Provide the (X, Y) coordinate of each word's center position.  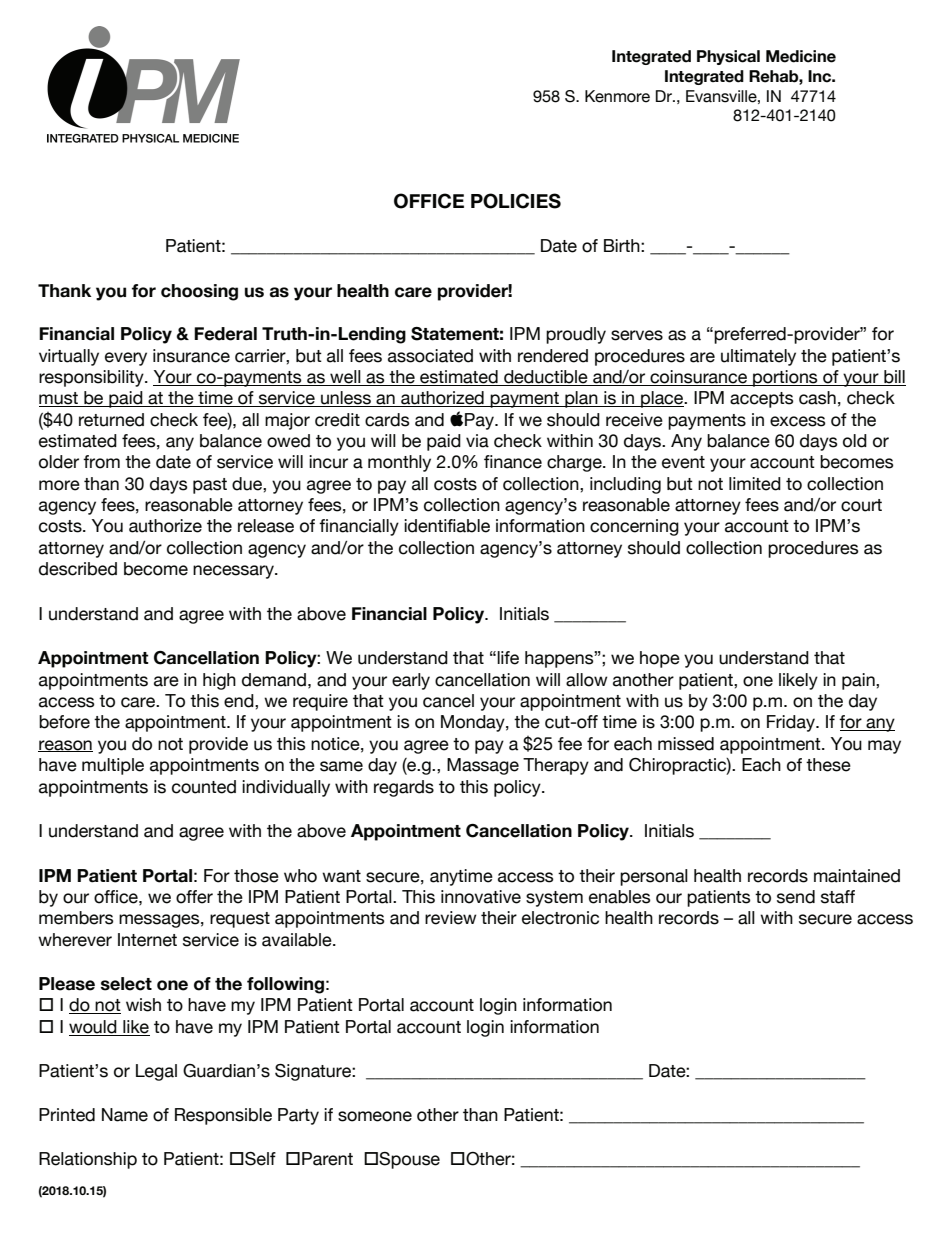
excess (797, 421)
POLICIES (516, 201)
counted (204, 787)
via (477, 441)
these (828, 765)
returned (111, 420)
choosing (199, 292)
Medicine (801, 56)
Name (125, 1115)
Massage (483, 766)
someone (375, 1116)
